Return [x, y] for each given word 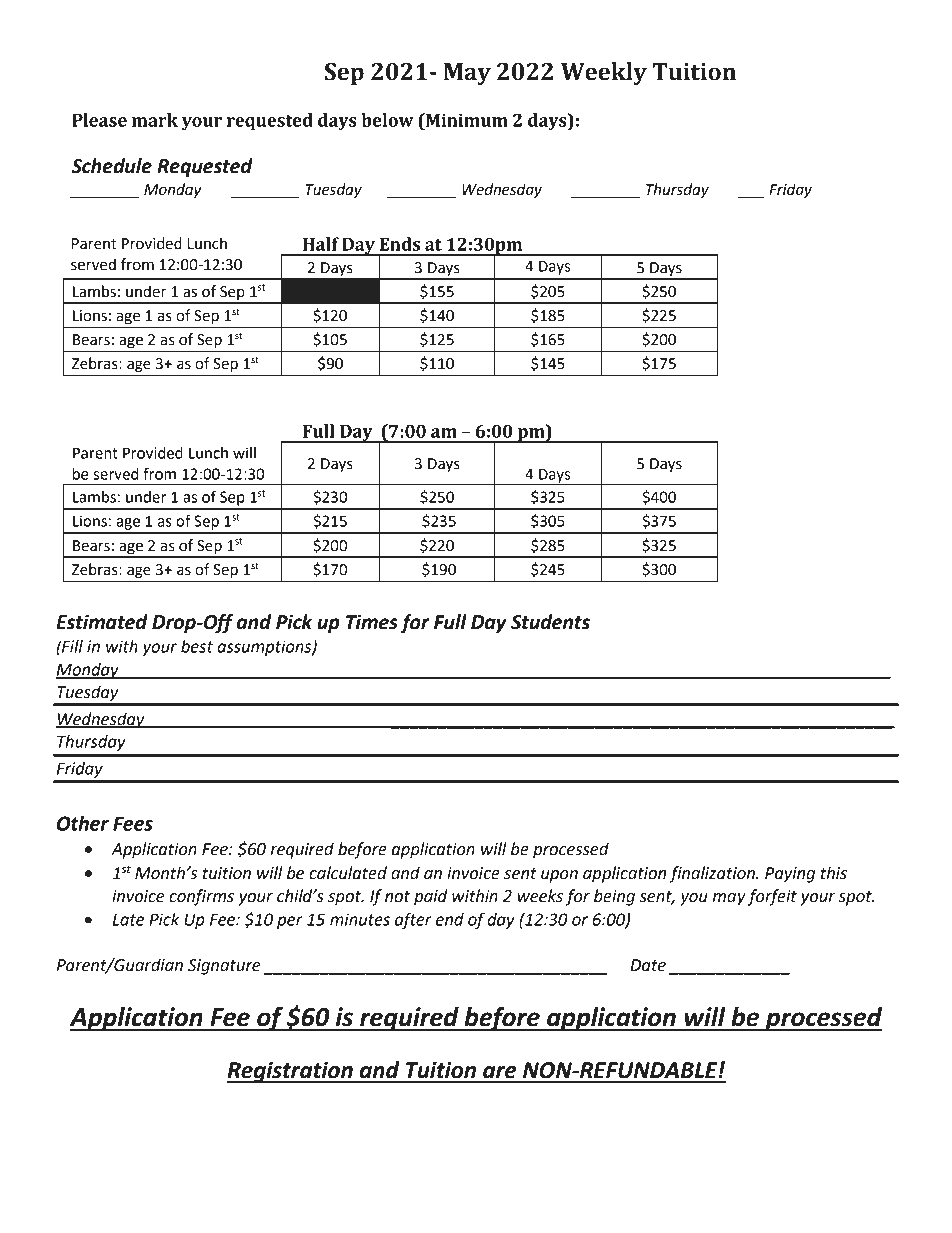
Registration [291, 1072]
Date [648, 965]
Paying [790, 875]
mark [155, 120]
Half [321, 244]
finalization [713, 874]
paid [431, 897]
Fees [133, 824]
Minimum [466, 120]
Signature [224, 967]
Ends [400, 244]
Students [550, 622]
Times [372, 622]
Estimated [102, 622]
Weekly [604, 73]
